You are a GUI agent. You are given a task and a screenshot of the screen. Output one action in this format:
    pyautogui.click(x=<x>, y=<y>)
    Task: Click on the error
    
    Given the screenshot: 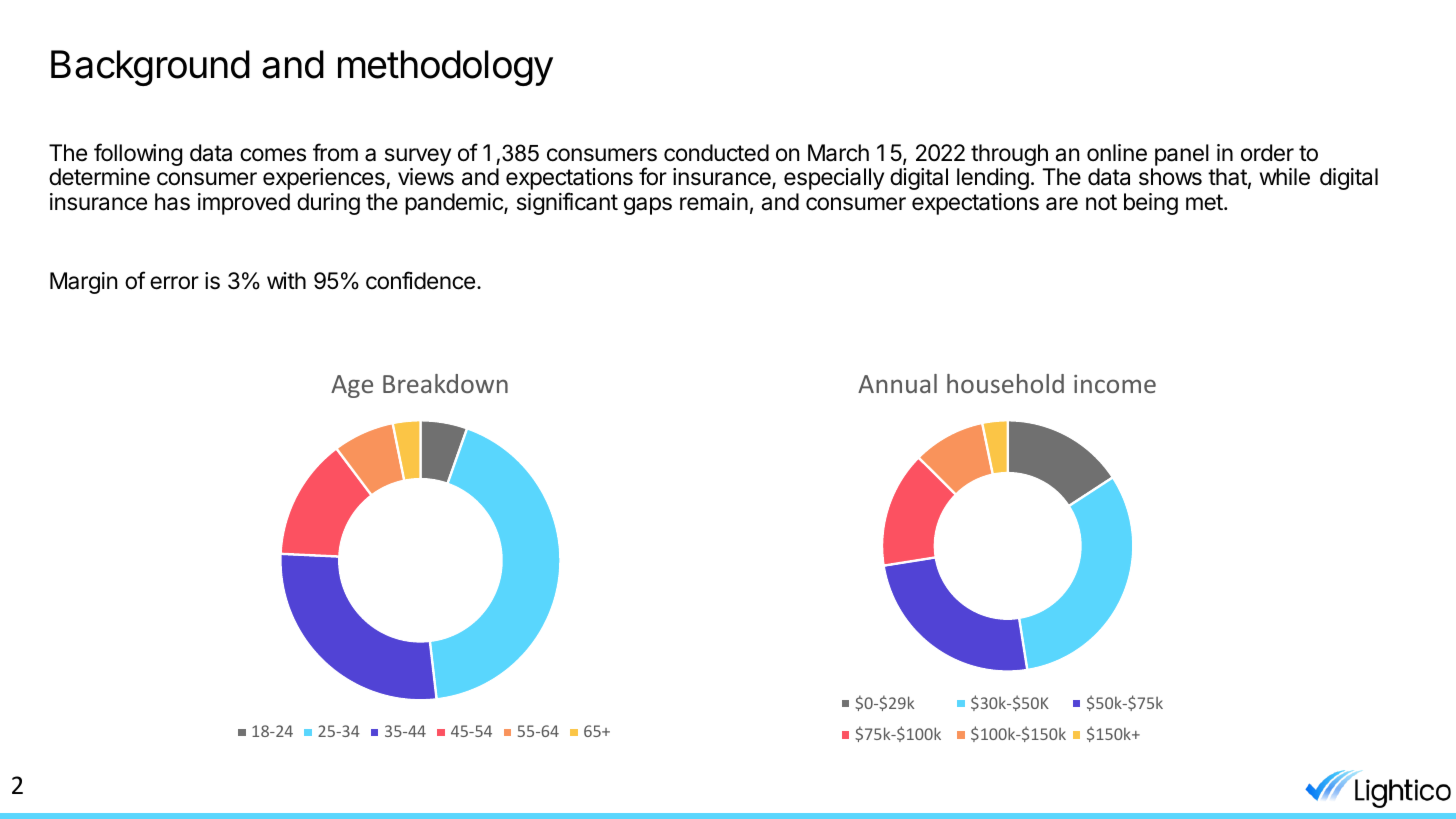 What is the action you would take?
    pyautogui.click(x=174, y=283)
